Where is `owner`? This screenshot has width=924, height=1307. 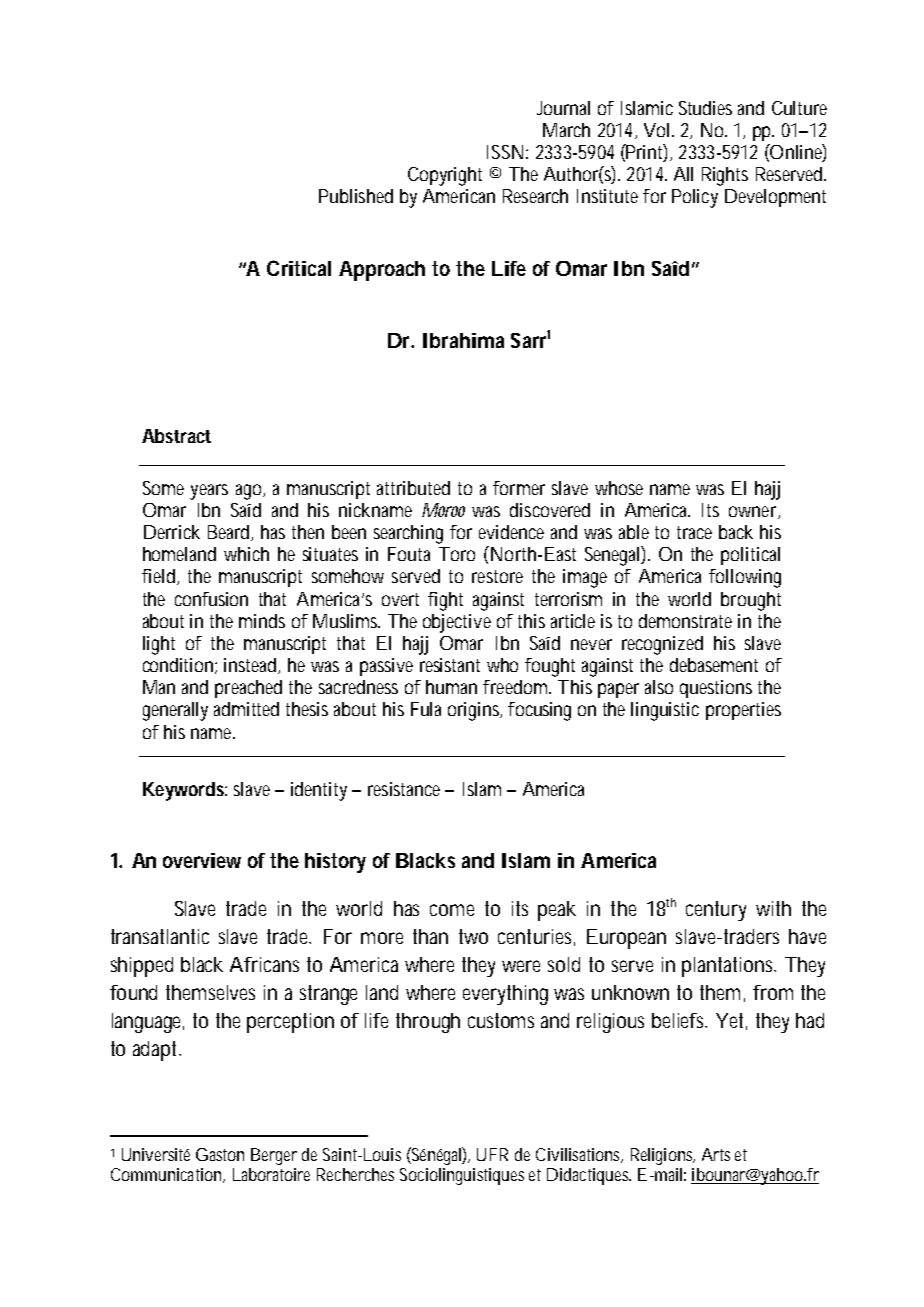 owner is located at coordinates (754, 512).
